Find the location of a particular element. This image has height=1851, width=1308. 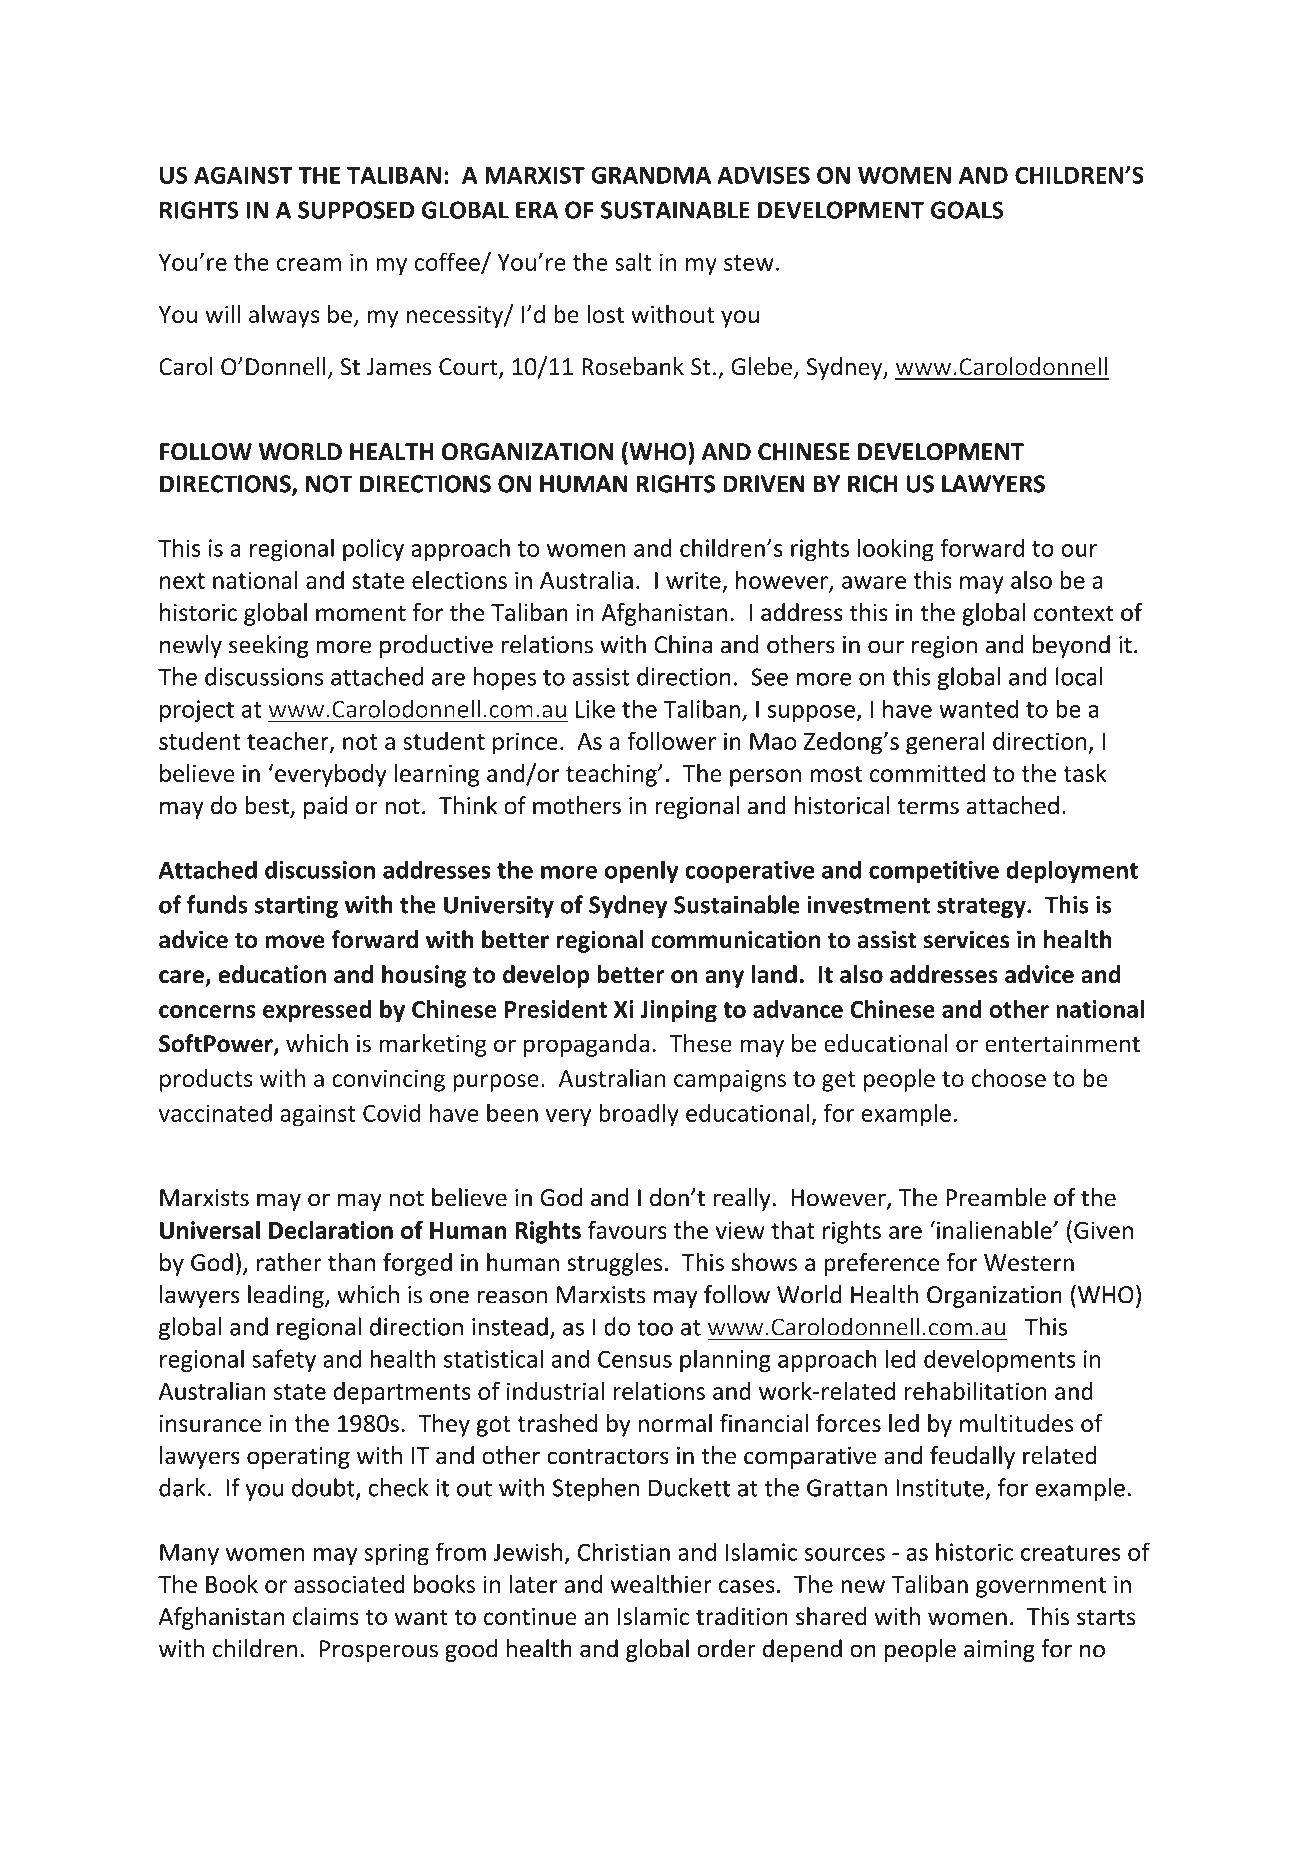

cream is located at coordinates (308, 264).
